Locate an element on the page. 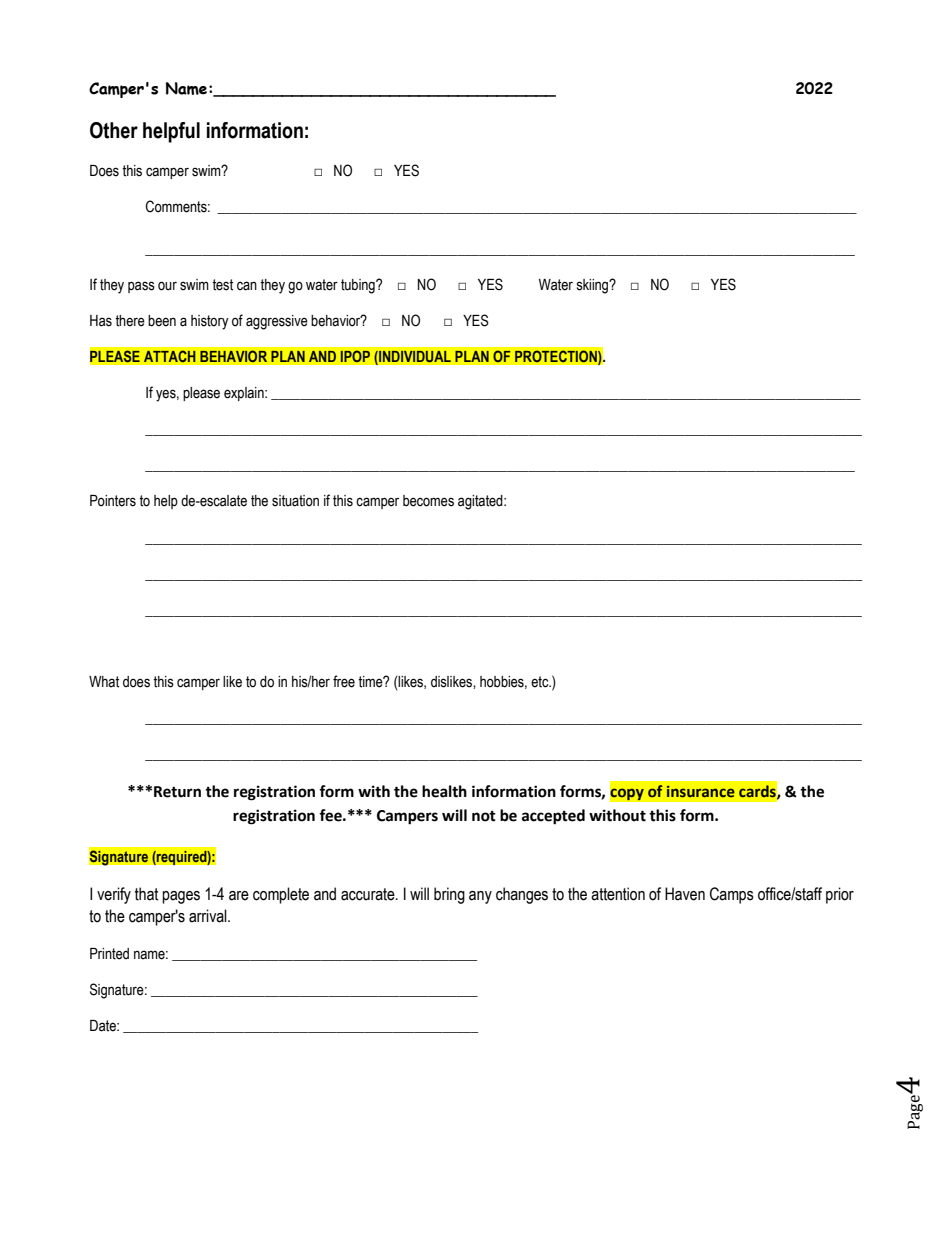 The image size is (952, 1233). Camps is located at coordinates (732, 895).
